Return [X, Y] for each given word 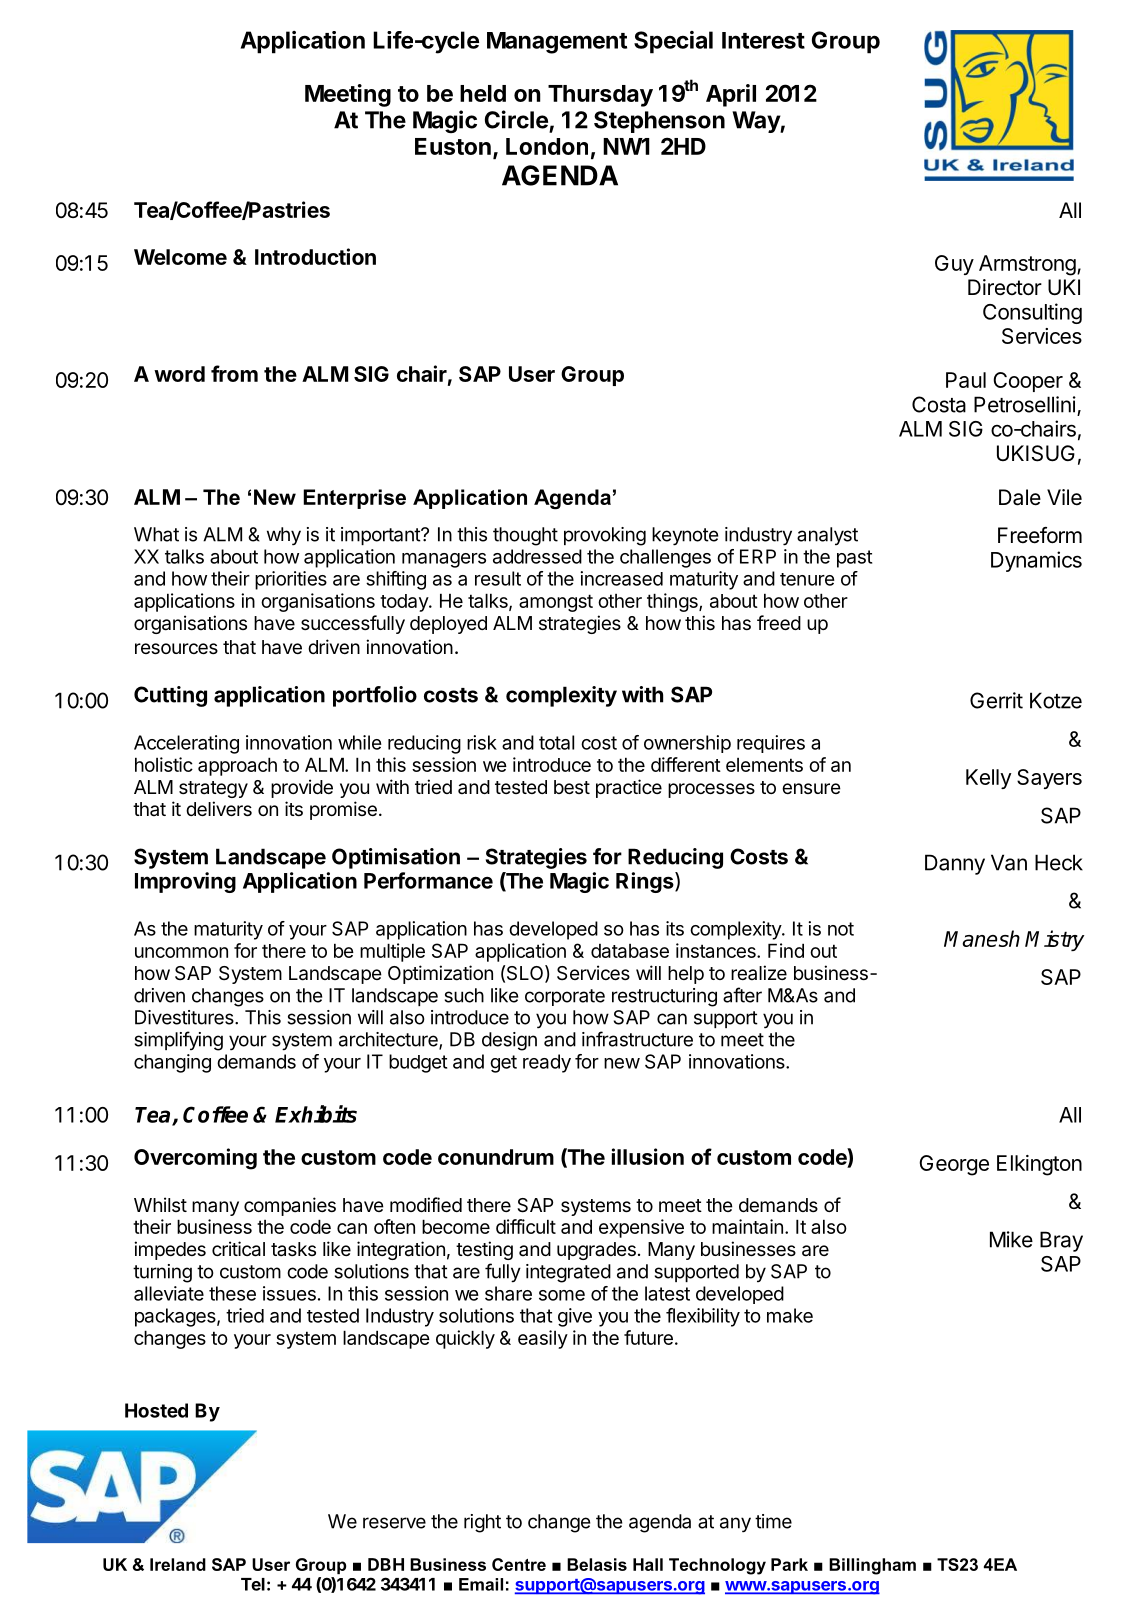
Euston [453, 146]
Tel [253, 1584]
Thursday [600, 96]
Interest [763, 40]
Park [789, 1564]
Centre [519, 1564]
